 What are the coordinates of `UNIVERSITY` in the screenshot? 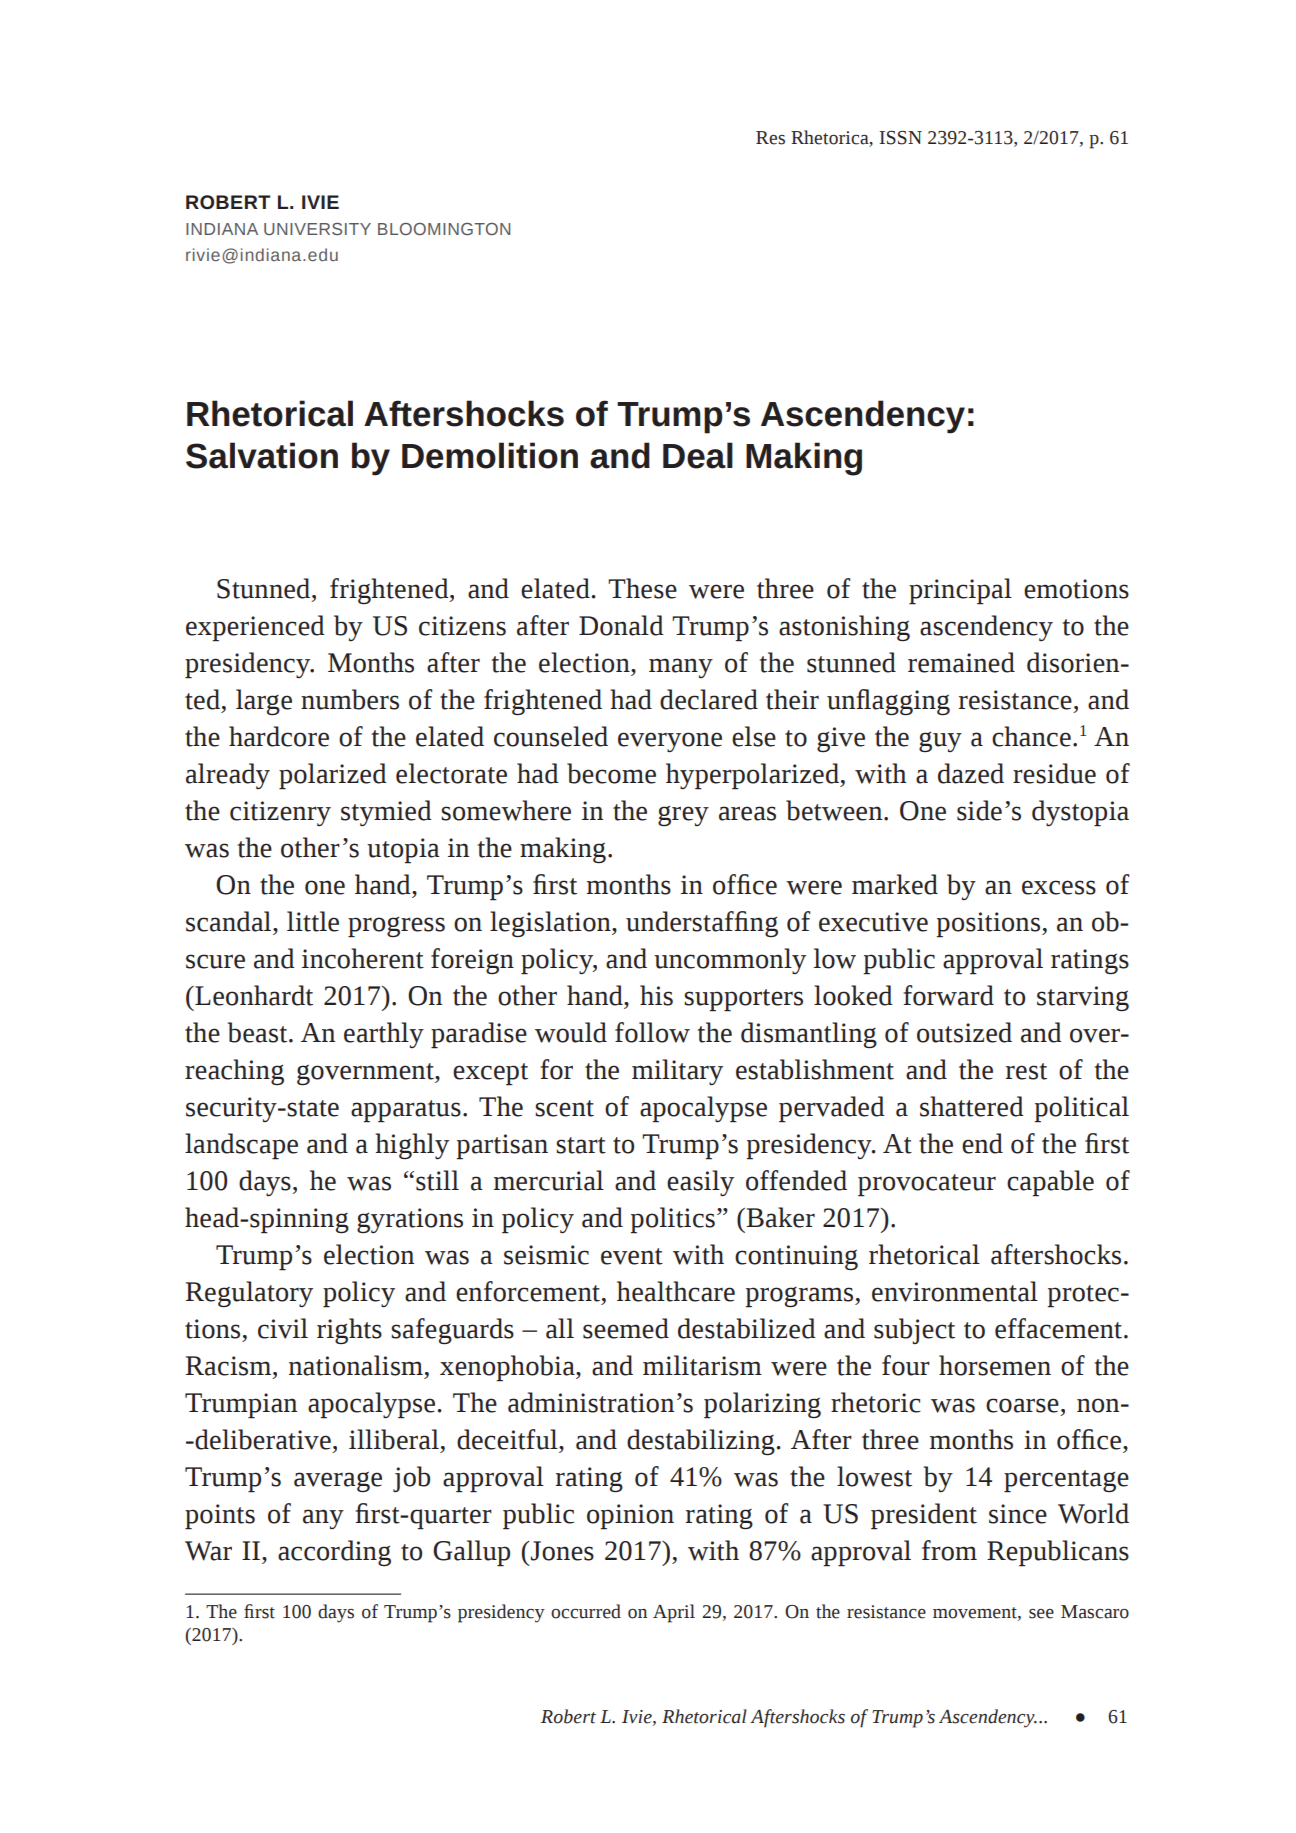 It's located at (317, 229).
